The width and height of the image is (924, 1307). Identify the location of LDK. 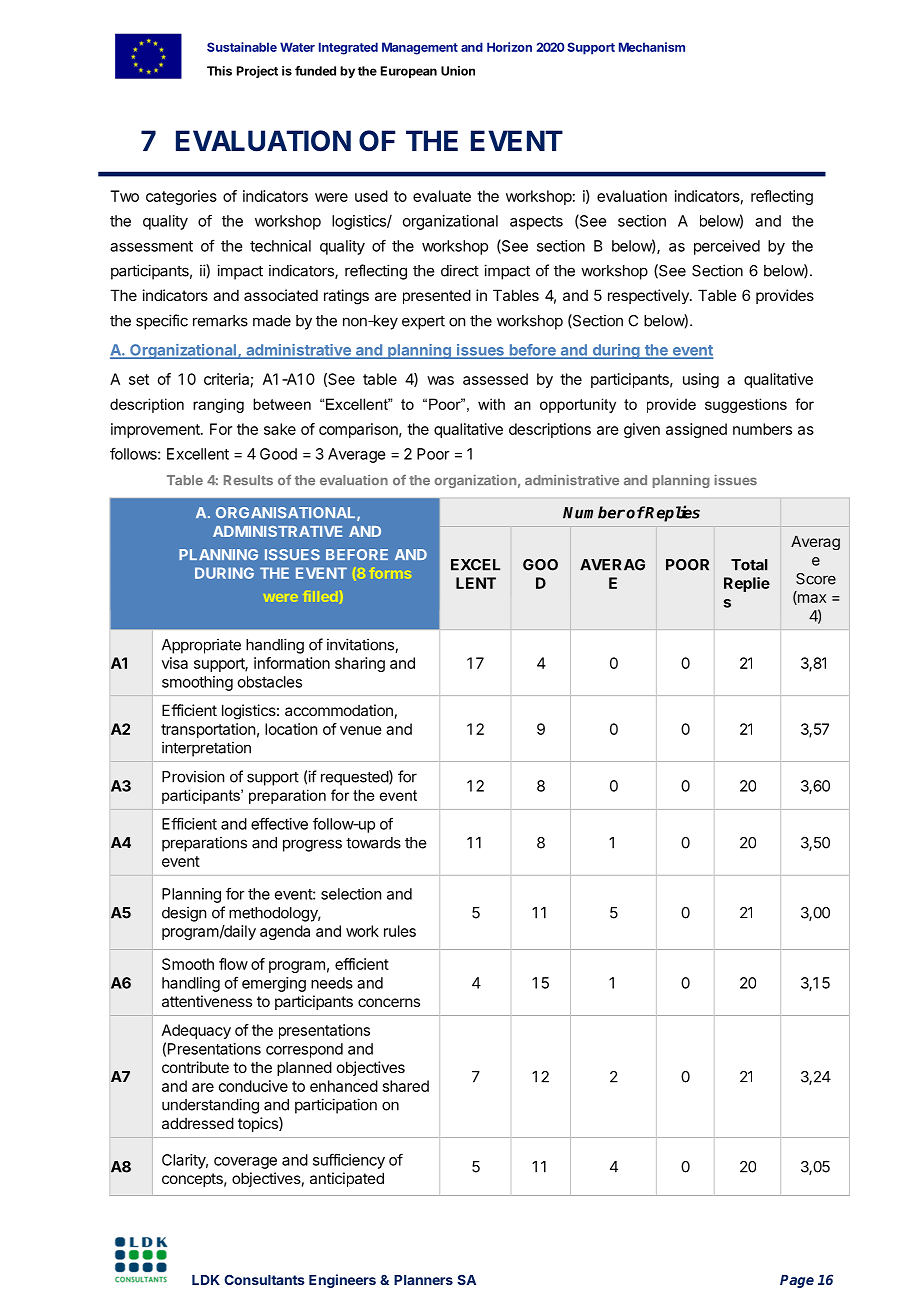
(206, 1280).
